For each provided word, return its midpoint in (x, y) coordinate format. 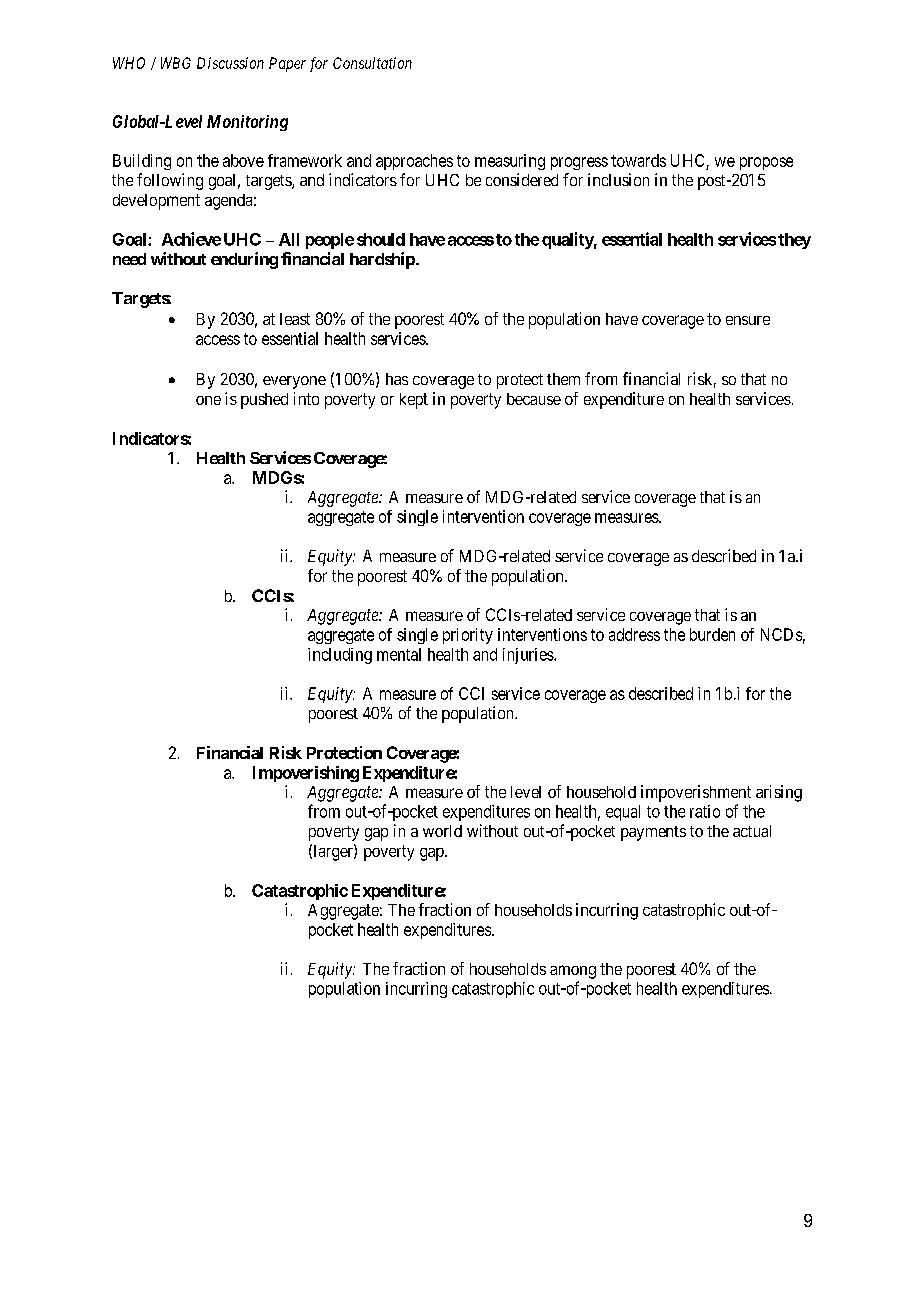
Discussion (230, 63)
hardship (383, 260)
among (573, 972)
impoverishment (696, 793)
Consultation (372, 63)
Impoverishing (306, 774)
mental (399, 654)
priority (468, 636)
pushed (264, 401)
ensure (748, 320)
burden (712, 634)
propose (766, 163)
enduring (244, 260)
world (442, 831)
